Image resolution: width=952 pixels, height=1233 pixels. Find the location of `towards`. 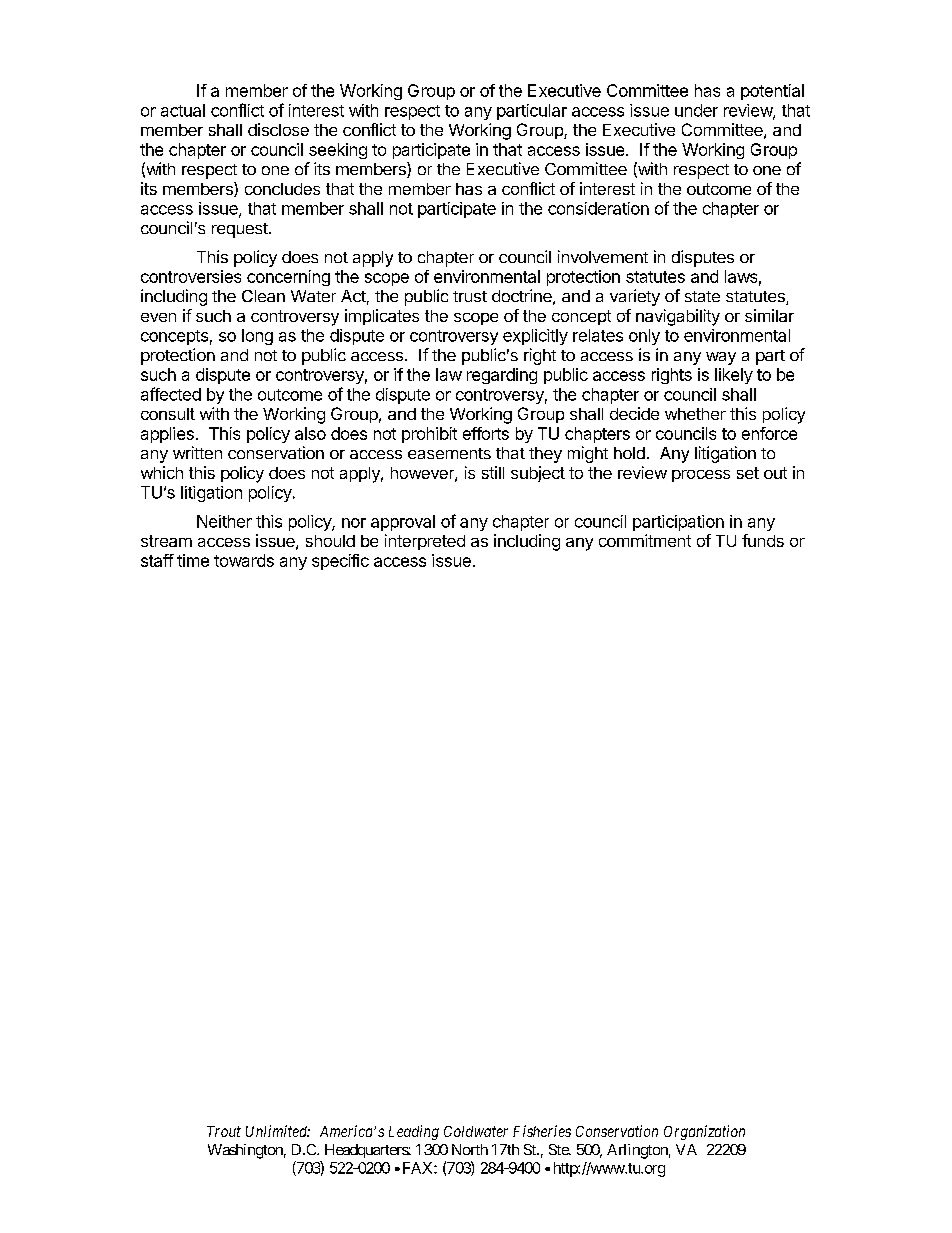

towards is located at coordinates (244, 560).
